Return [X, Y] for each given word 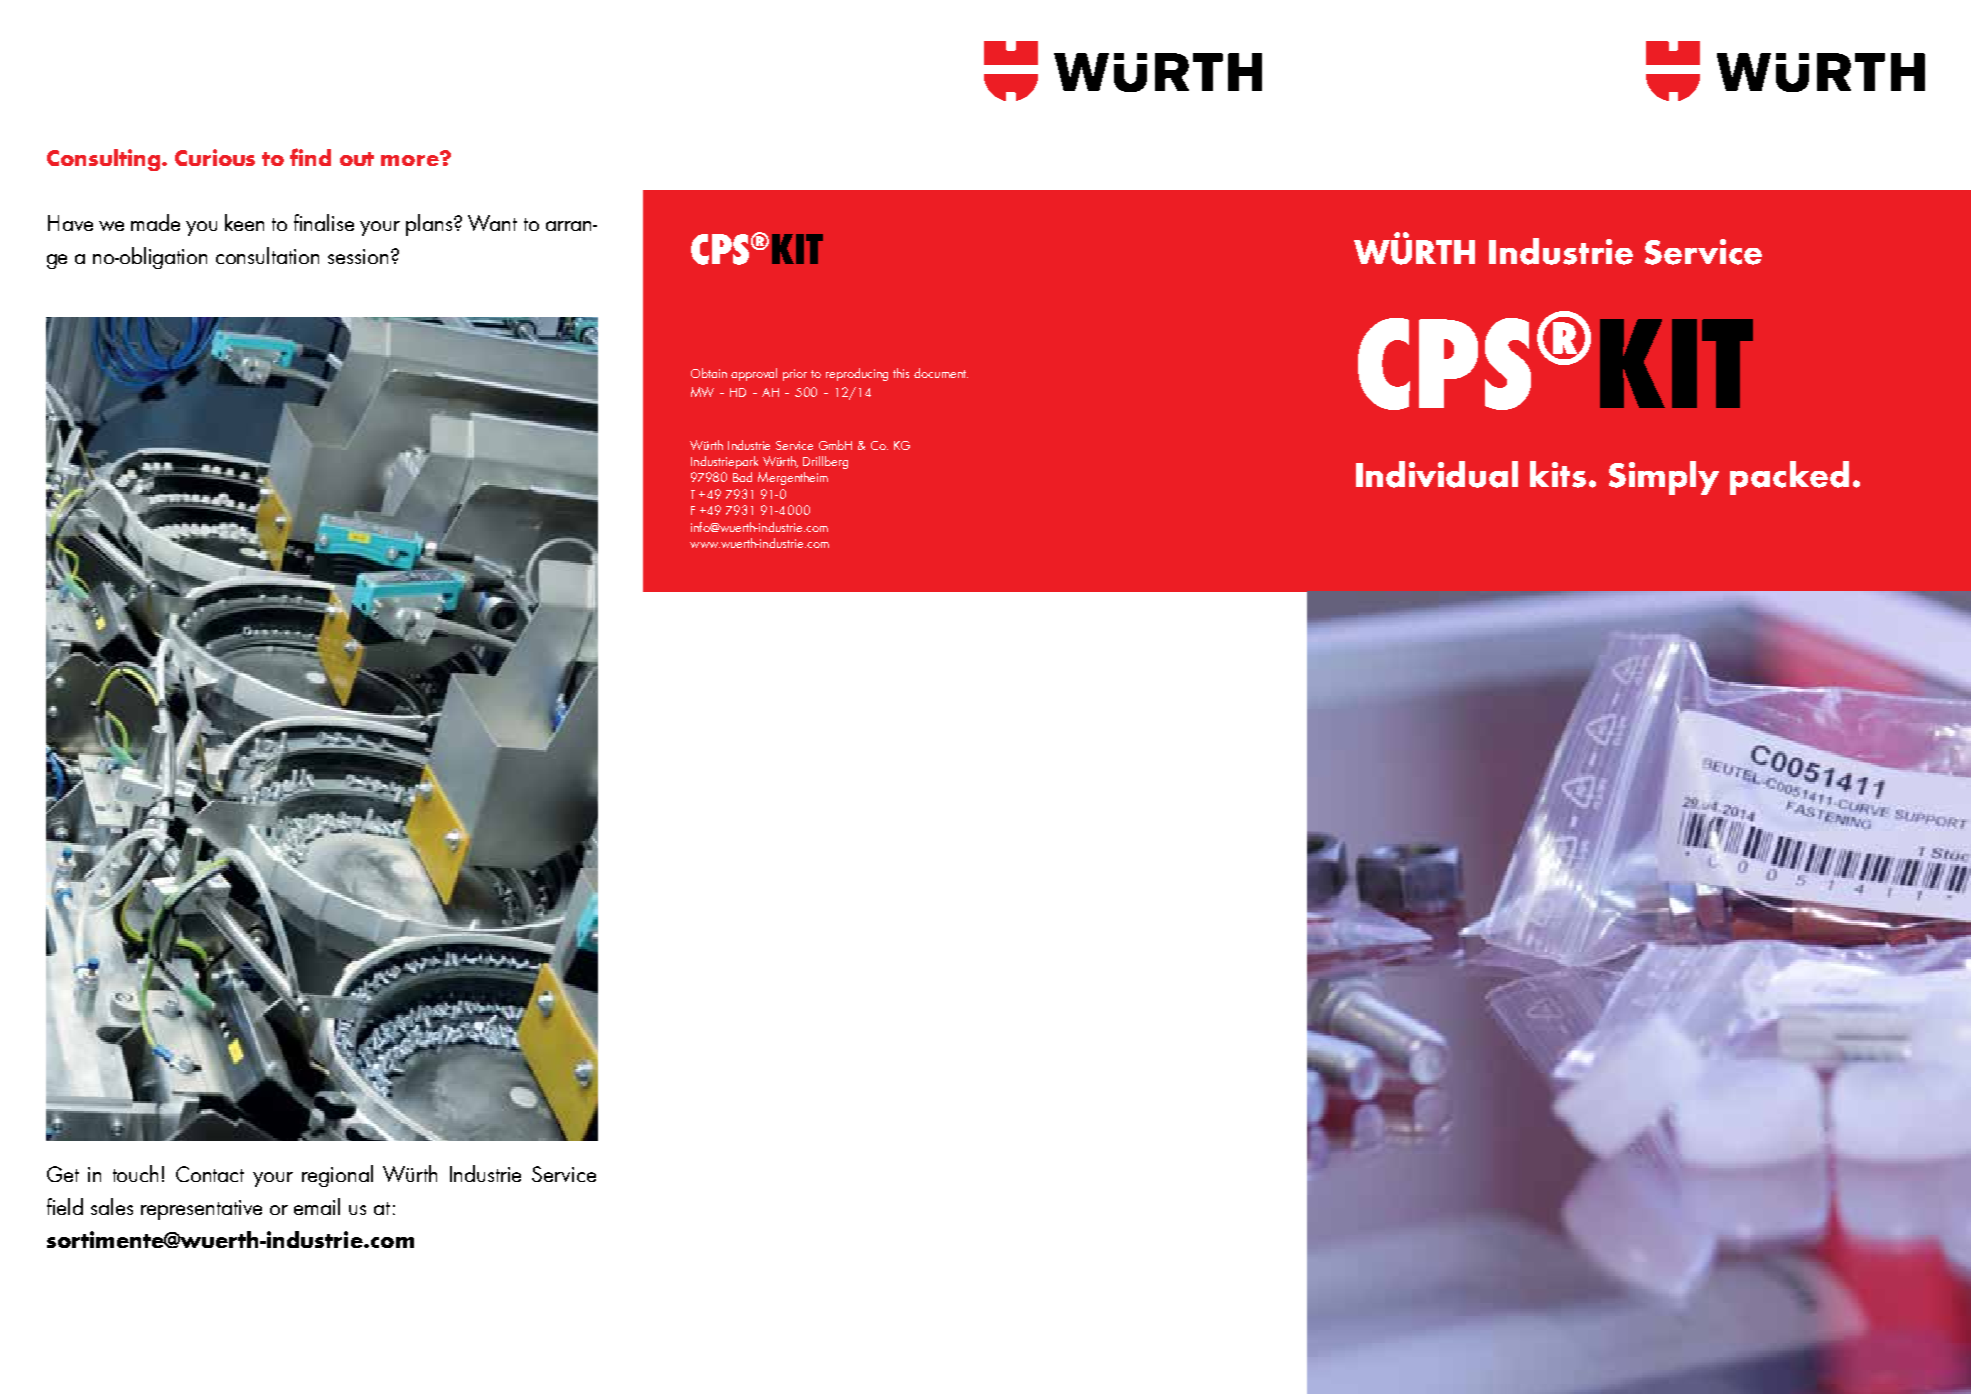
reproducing [857, 374]
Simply [1664, 478]
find [310, 157]
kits [1558, 474]
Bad [742, 477]
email [317, 1206]
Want [492, 223]
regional [337, 1176]
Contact [210, 1174]
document [941, 373]
